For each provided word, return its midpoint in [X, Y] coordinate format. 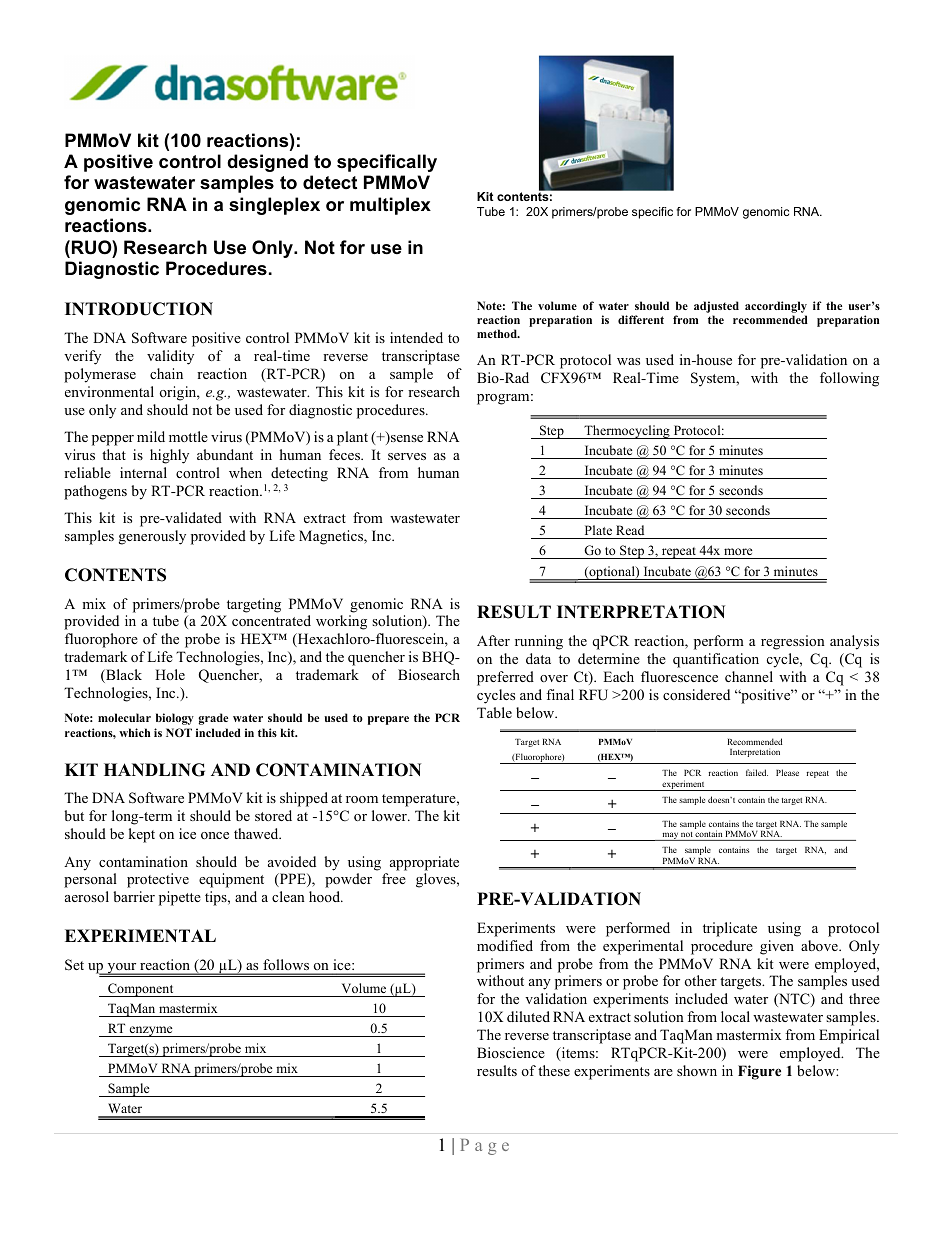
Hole [170, 674]
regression [793, 642]
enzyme [151, 1031]
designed [267, 163]
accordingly [776, 307]
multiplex [390, 206]
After [493, 640]
